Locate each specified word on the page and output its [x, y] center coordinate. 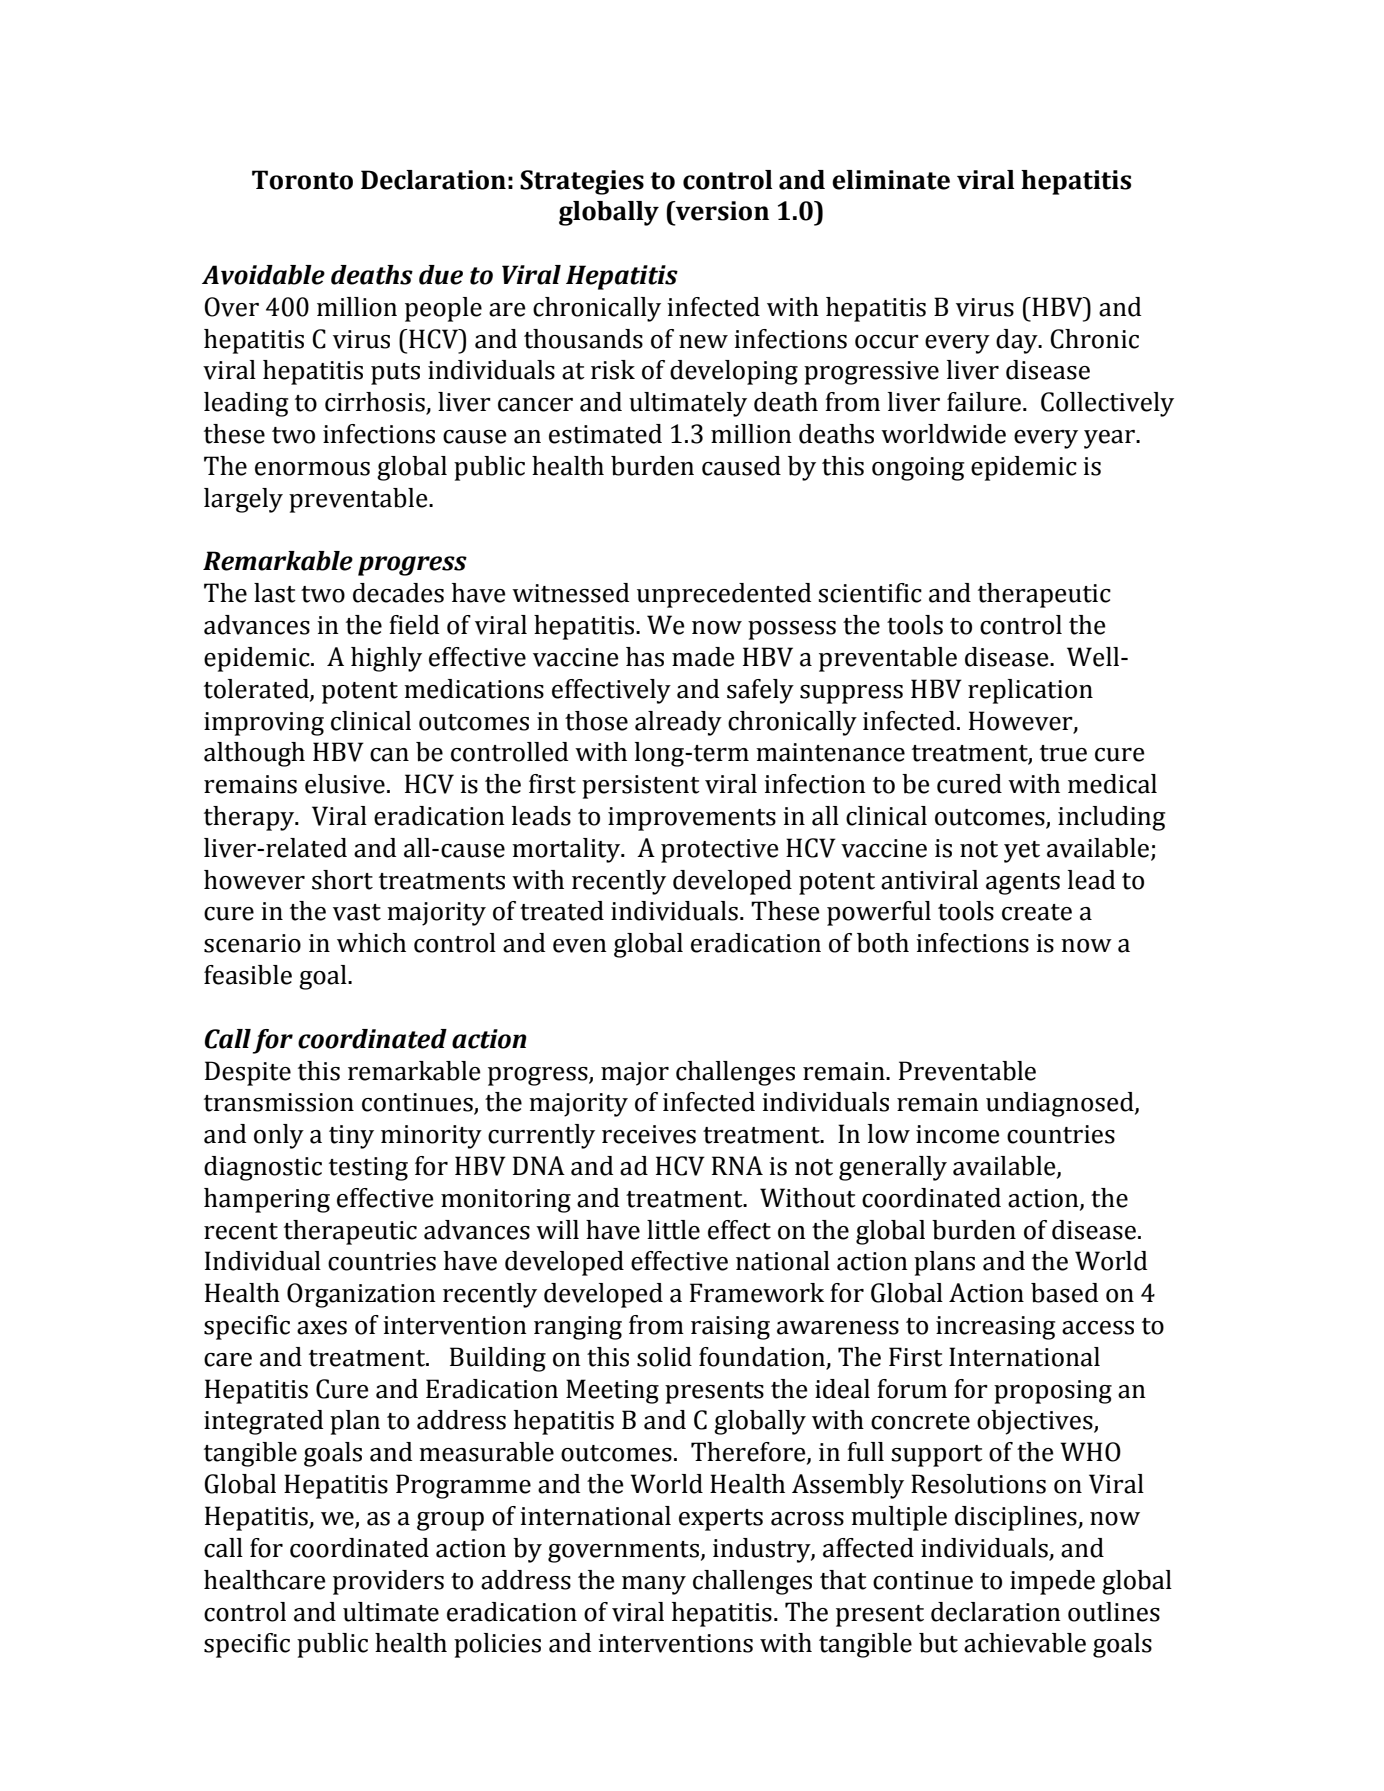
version [721, 211]
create [1037, 912]
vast [357, 912]
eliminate [891, 180]
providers [388, 1582]
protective [720, 851]
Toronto [302, 180]
